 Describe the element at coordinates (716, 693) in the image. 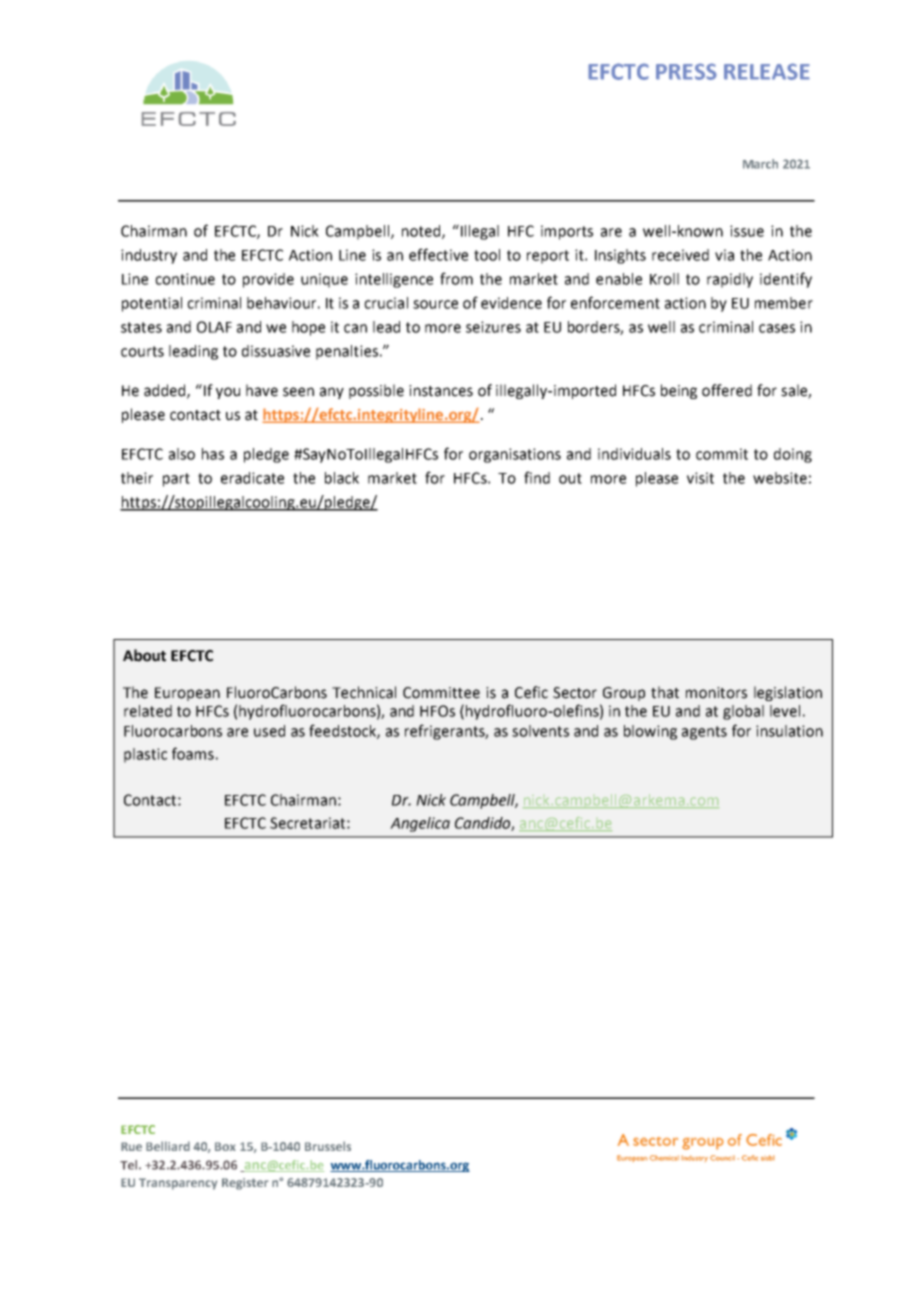

I see `monitors` at that location.
